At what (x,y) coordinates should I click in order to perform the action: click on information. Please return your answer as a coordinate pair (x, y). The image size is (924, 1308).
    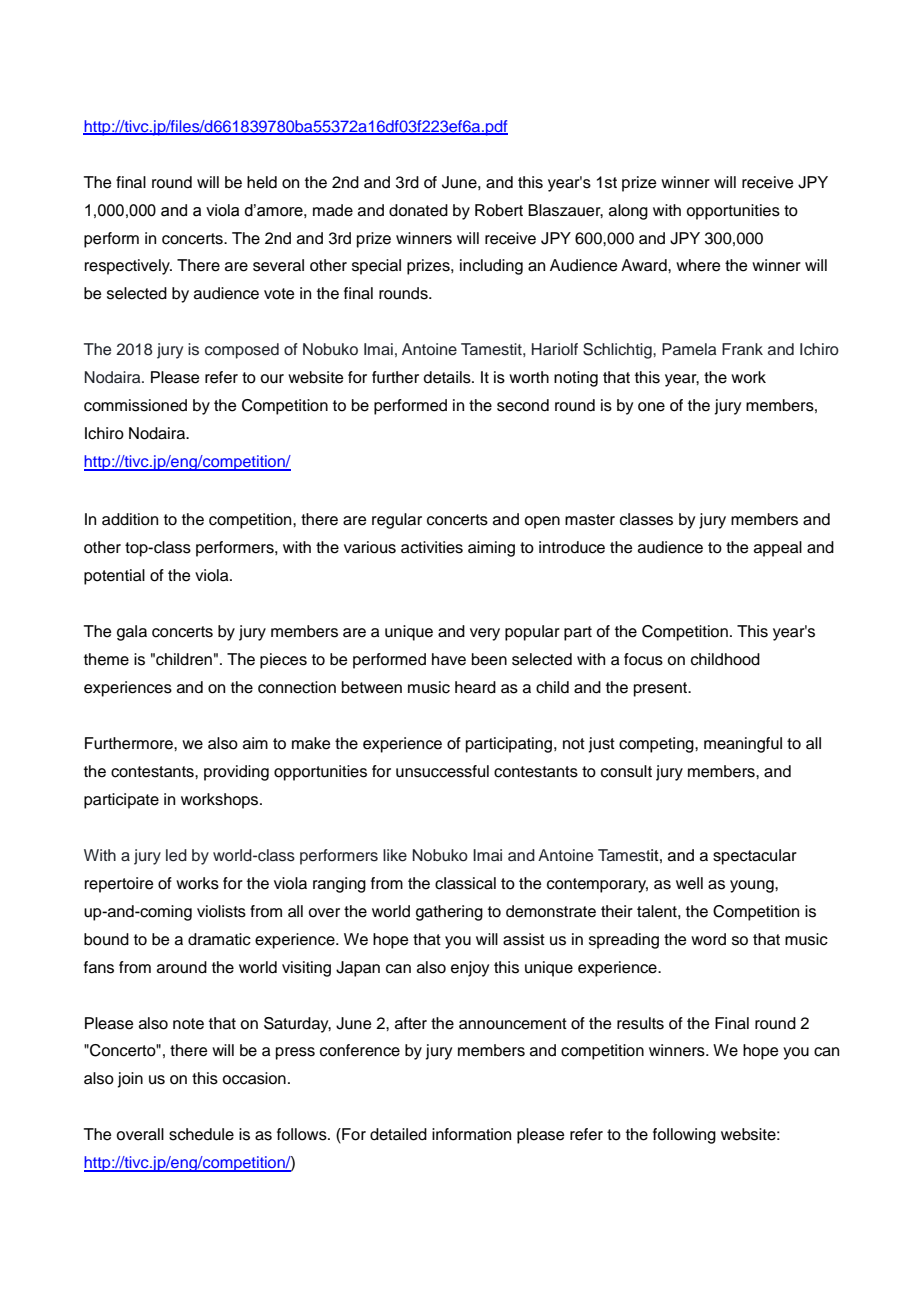
    Looking at the image, I should click on (471, 1134).
